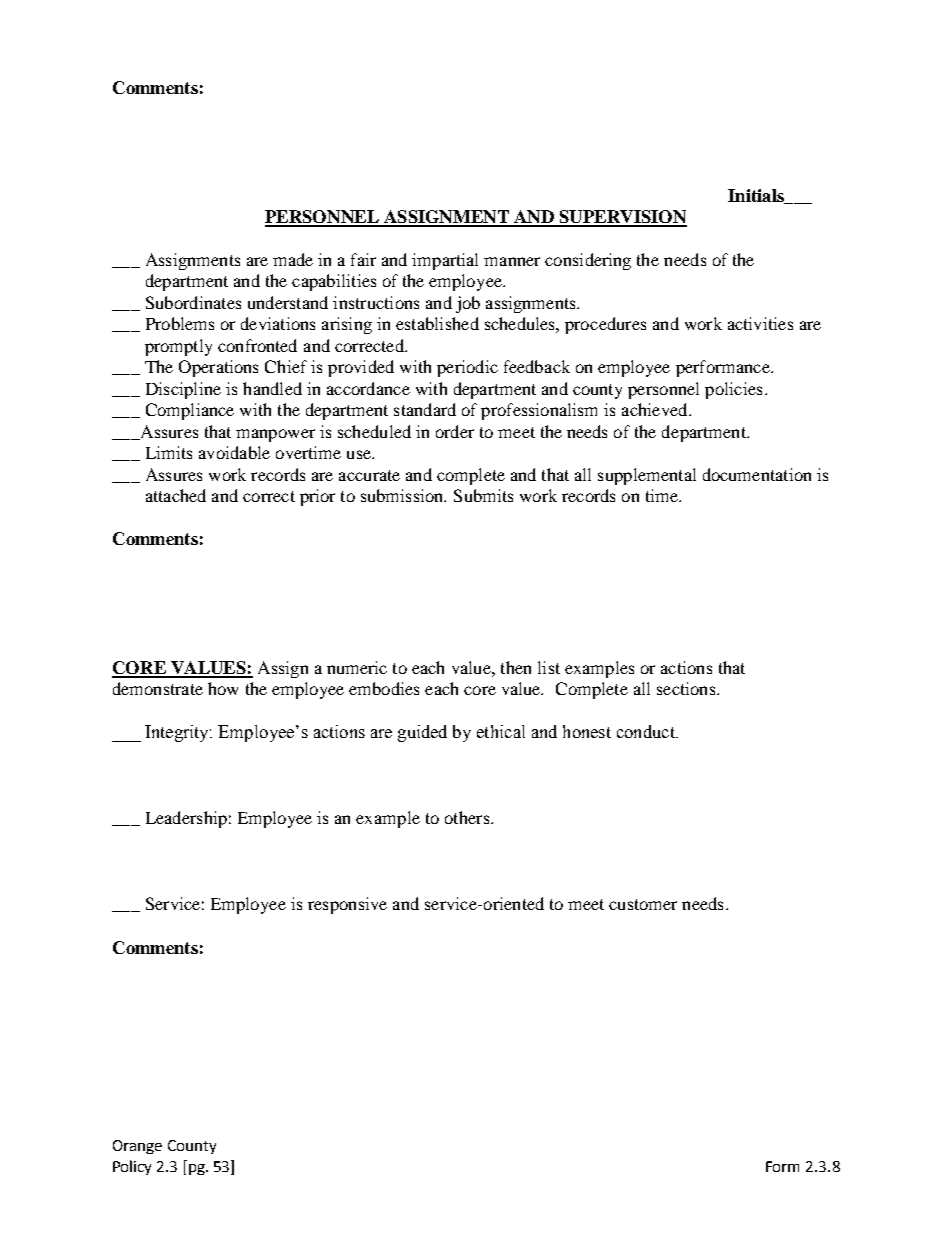 This page has height=1233, width=952. Describe the element at coordinates (687, 688) in the page. I see `sections` at that location.
